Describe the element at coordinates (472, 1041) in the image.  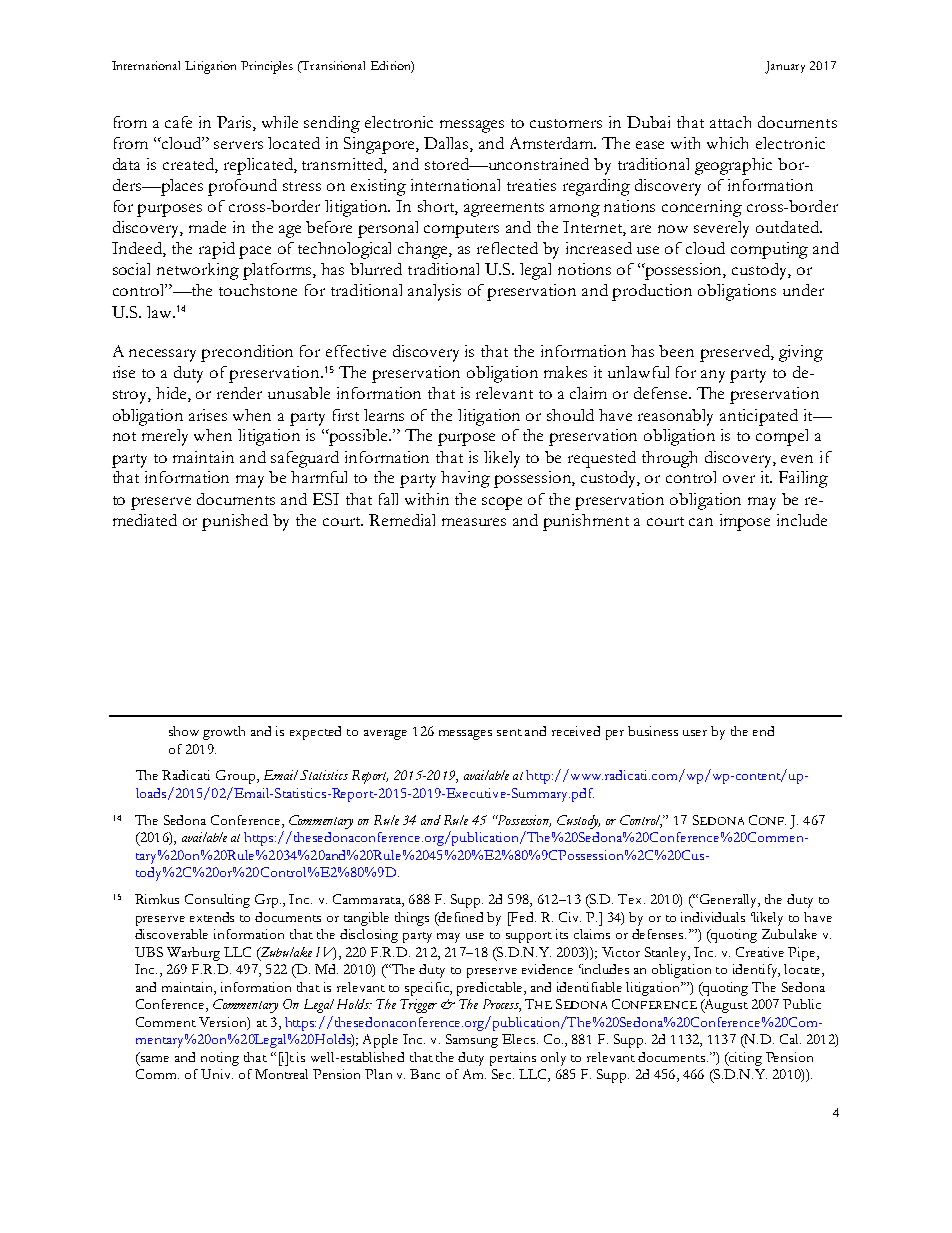
I see `Samsung` at that location.
